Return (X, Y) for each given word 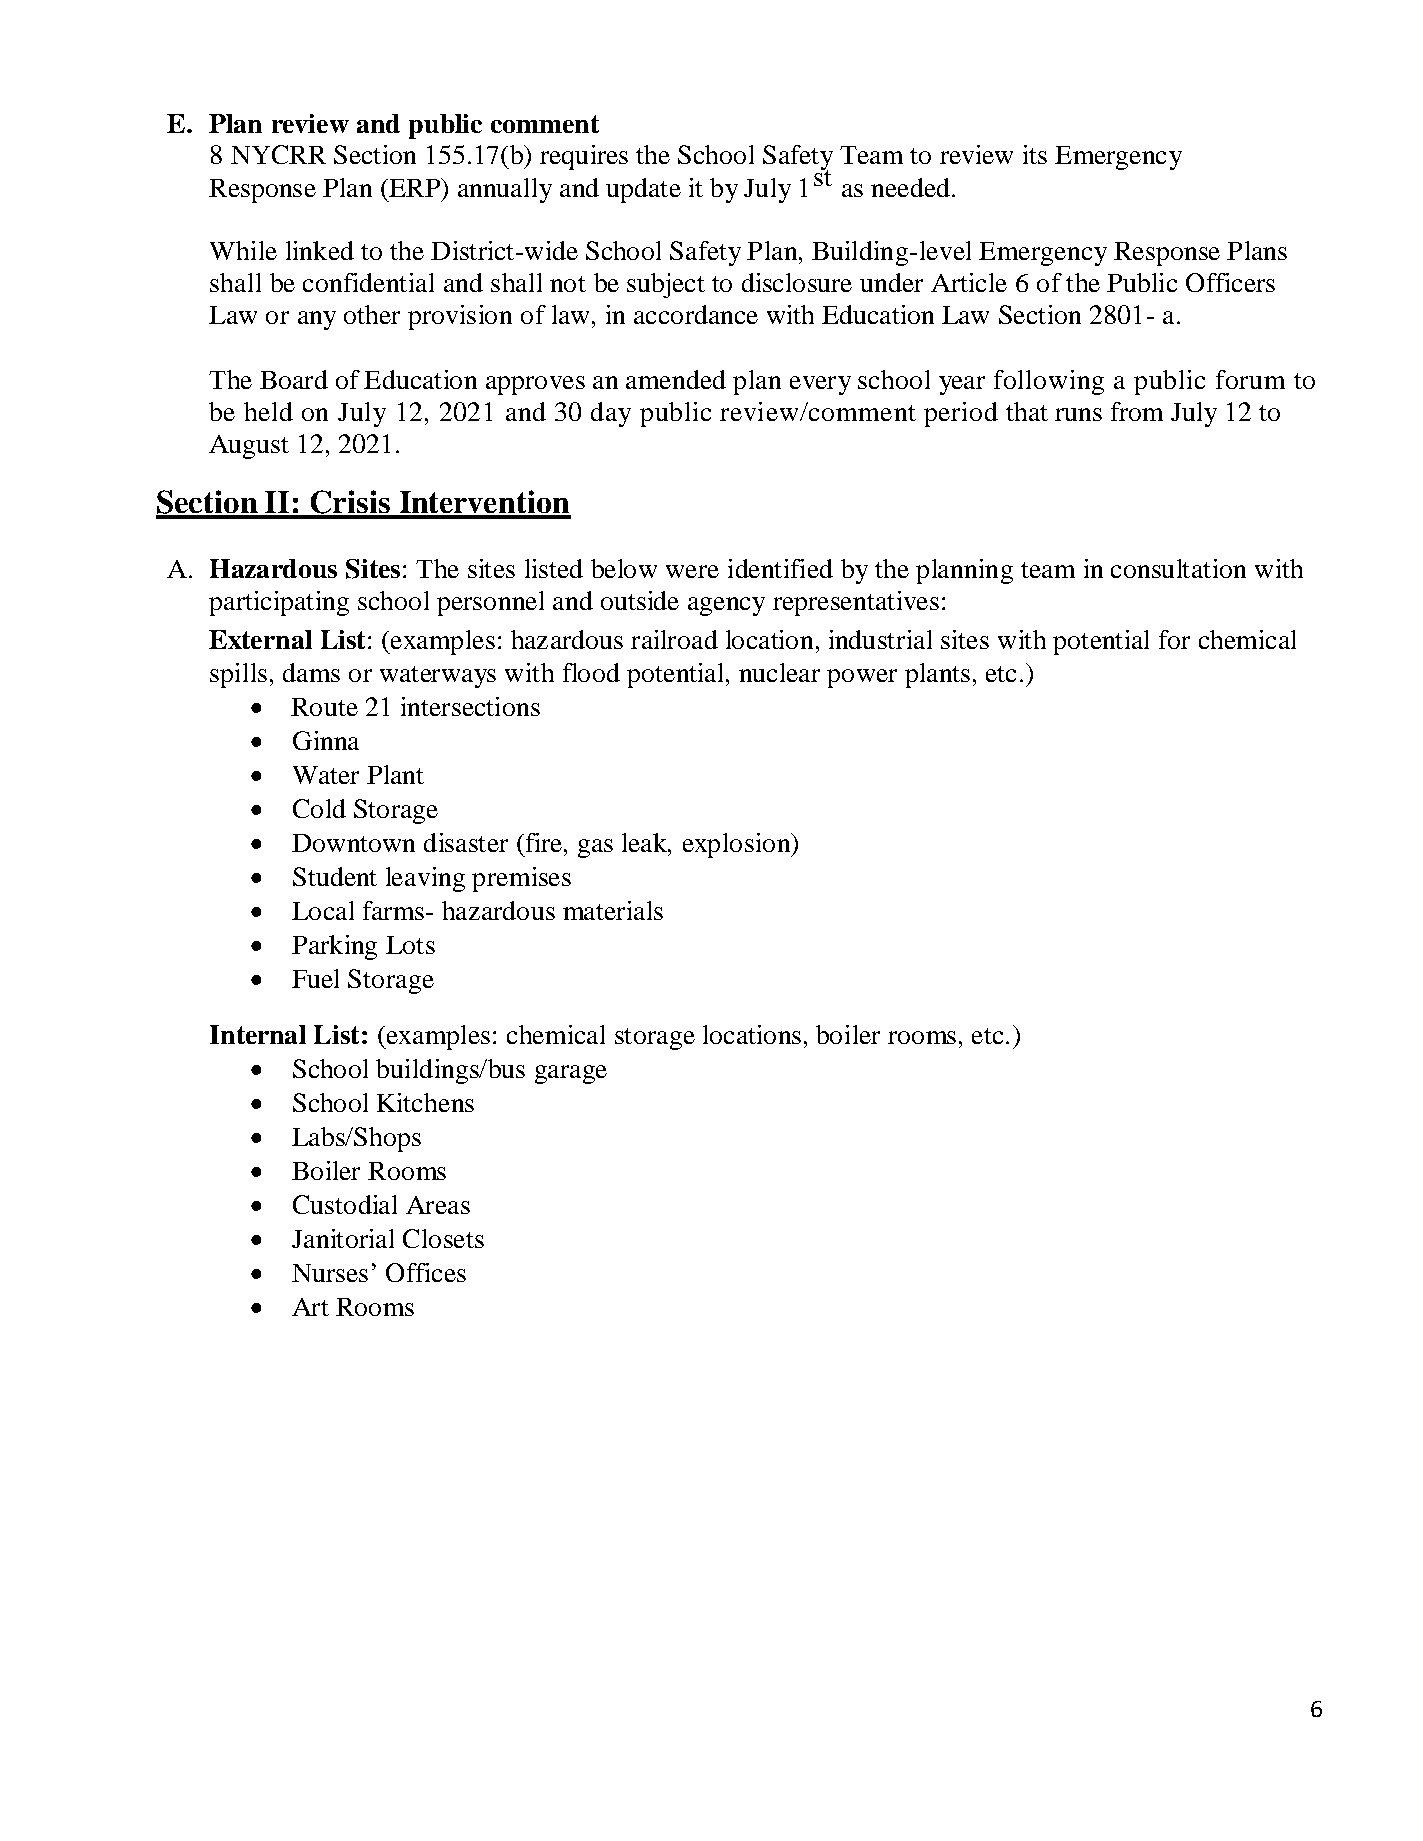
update (643, 190)
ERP (414, 187)
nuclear (779, 672)
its (1035, 154)
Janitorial (343, 1238)
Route (324, 707)
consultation (1178, 568)
